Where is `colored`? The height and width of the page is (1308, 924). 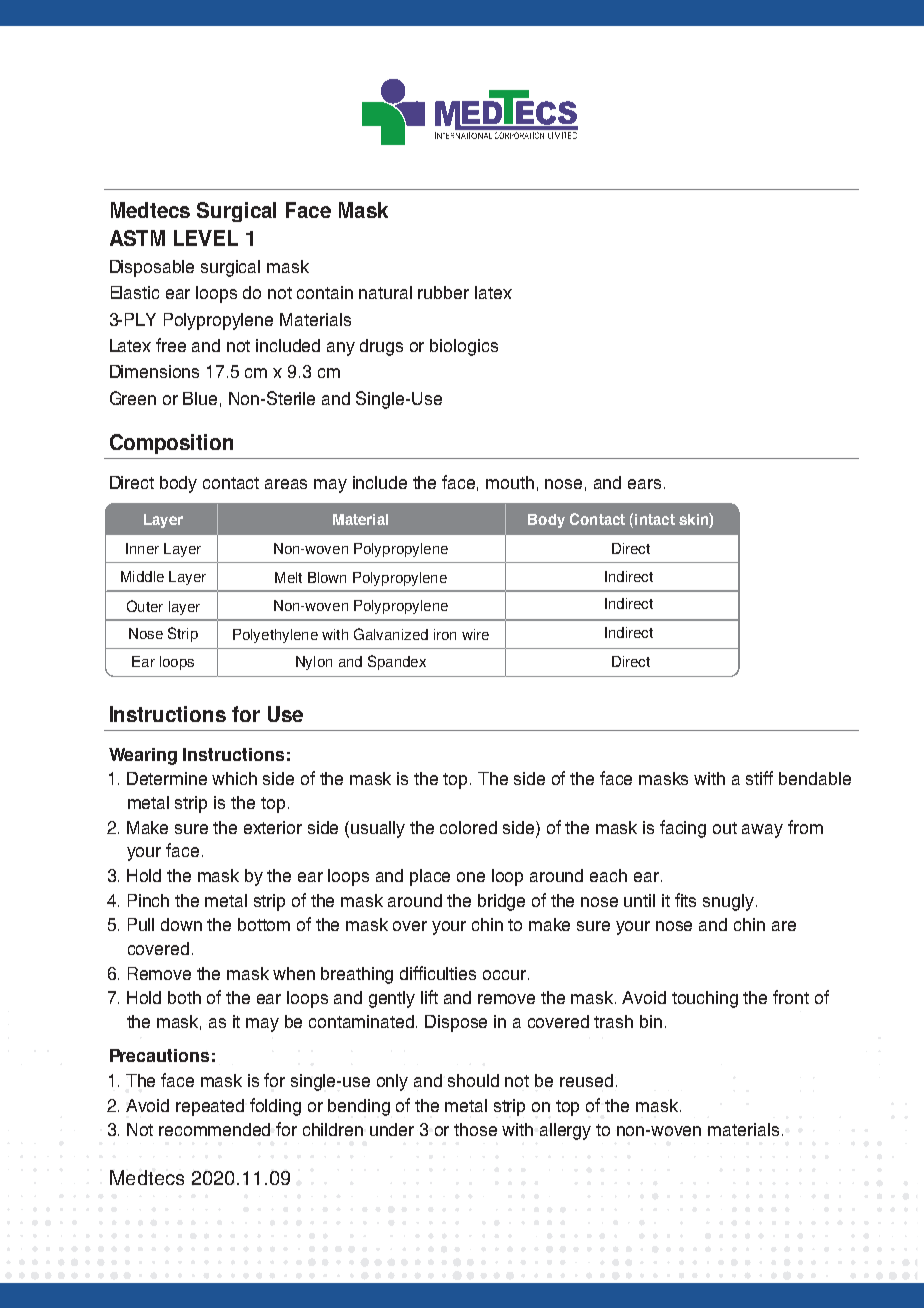 colored is located at coordinates (468, 827).
